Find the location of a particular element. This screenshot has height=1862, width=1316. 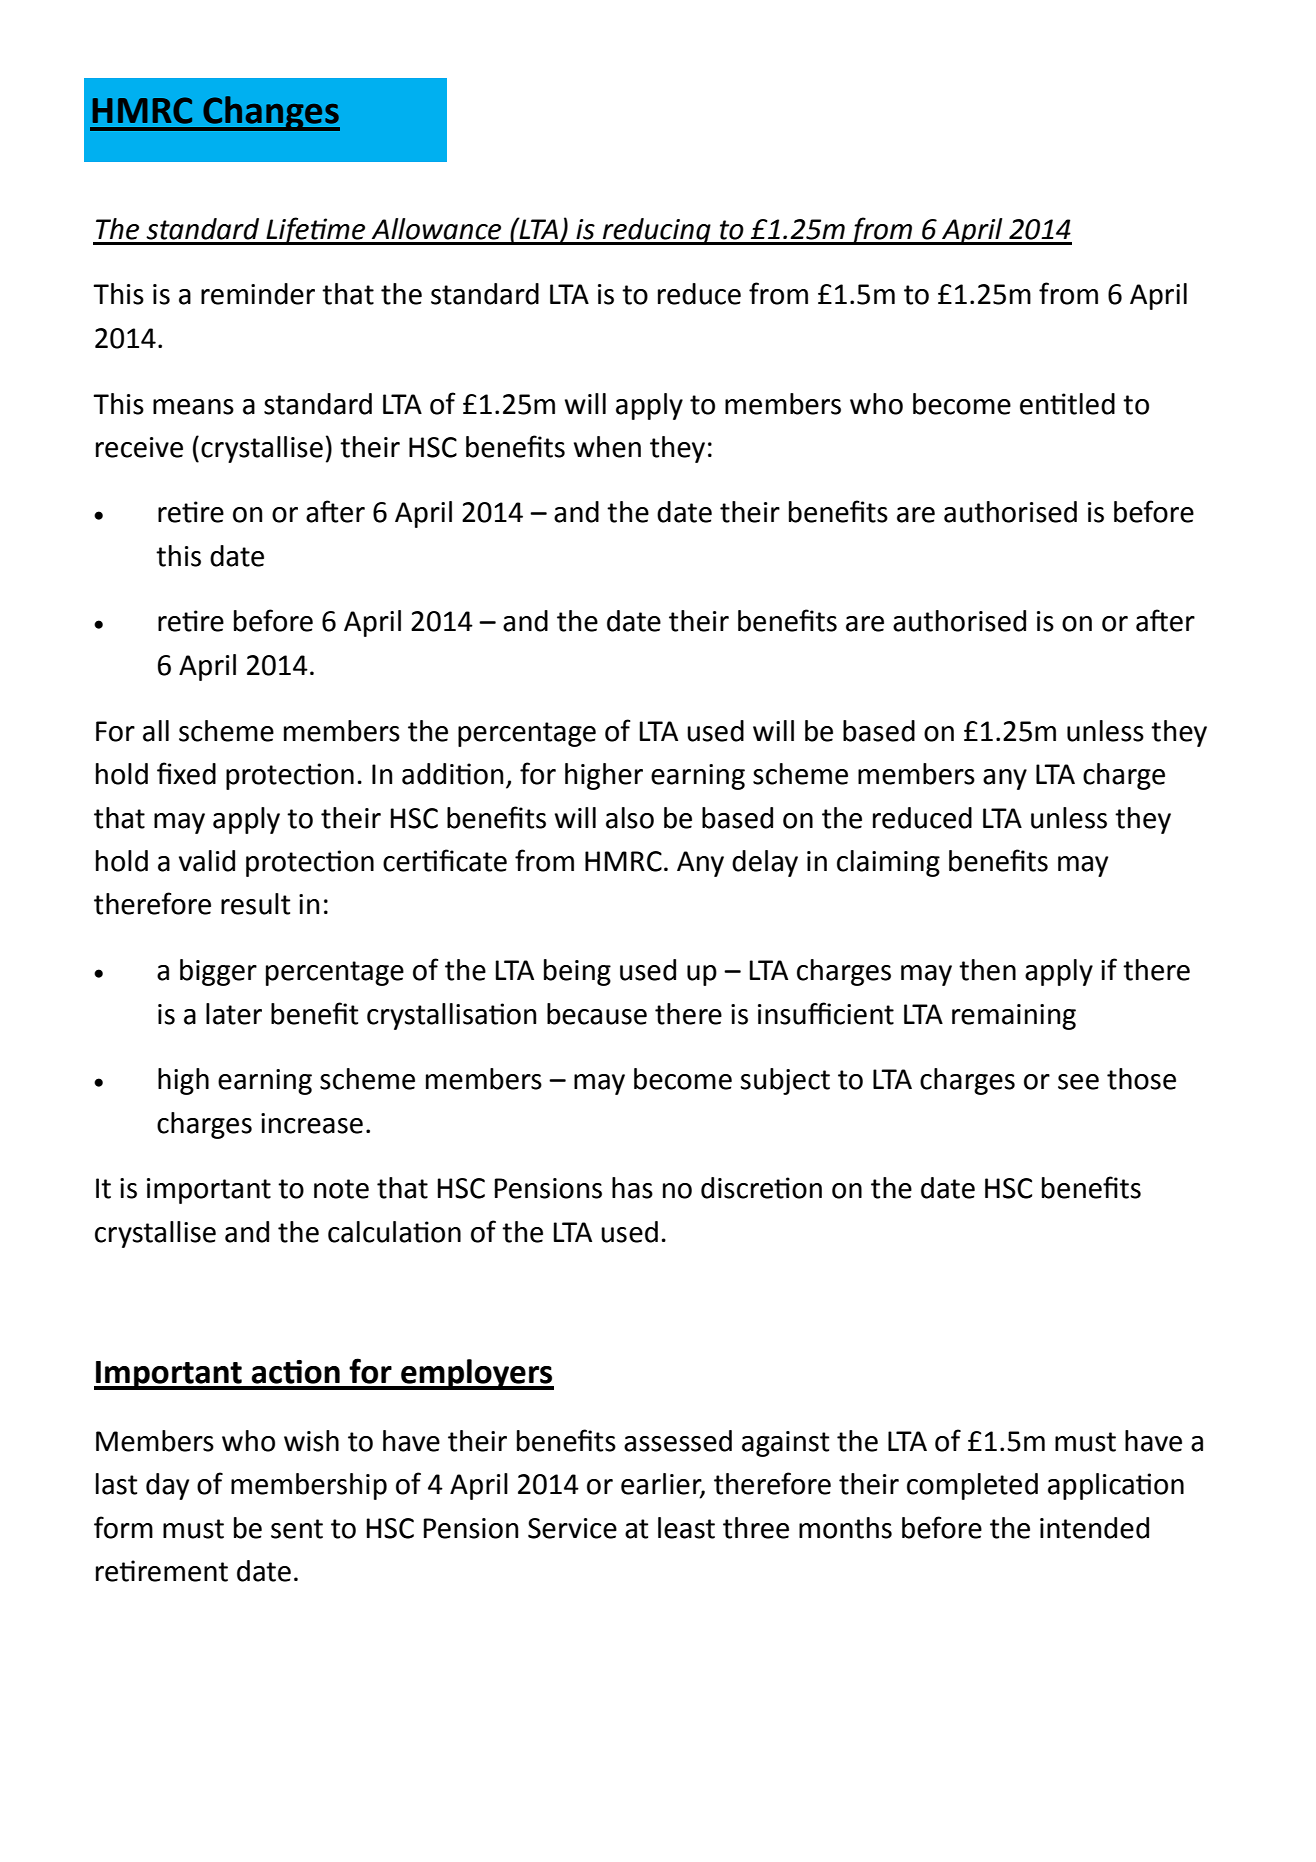

valid is located at coordinates (207, 861).
